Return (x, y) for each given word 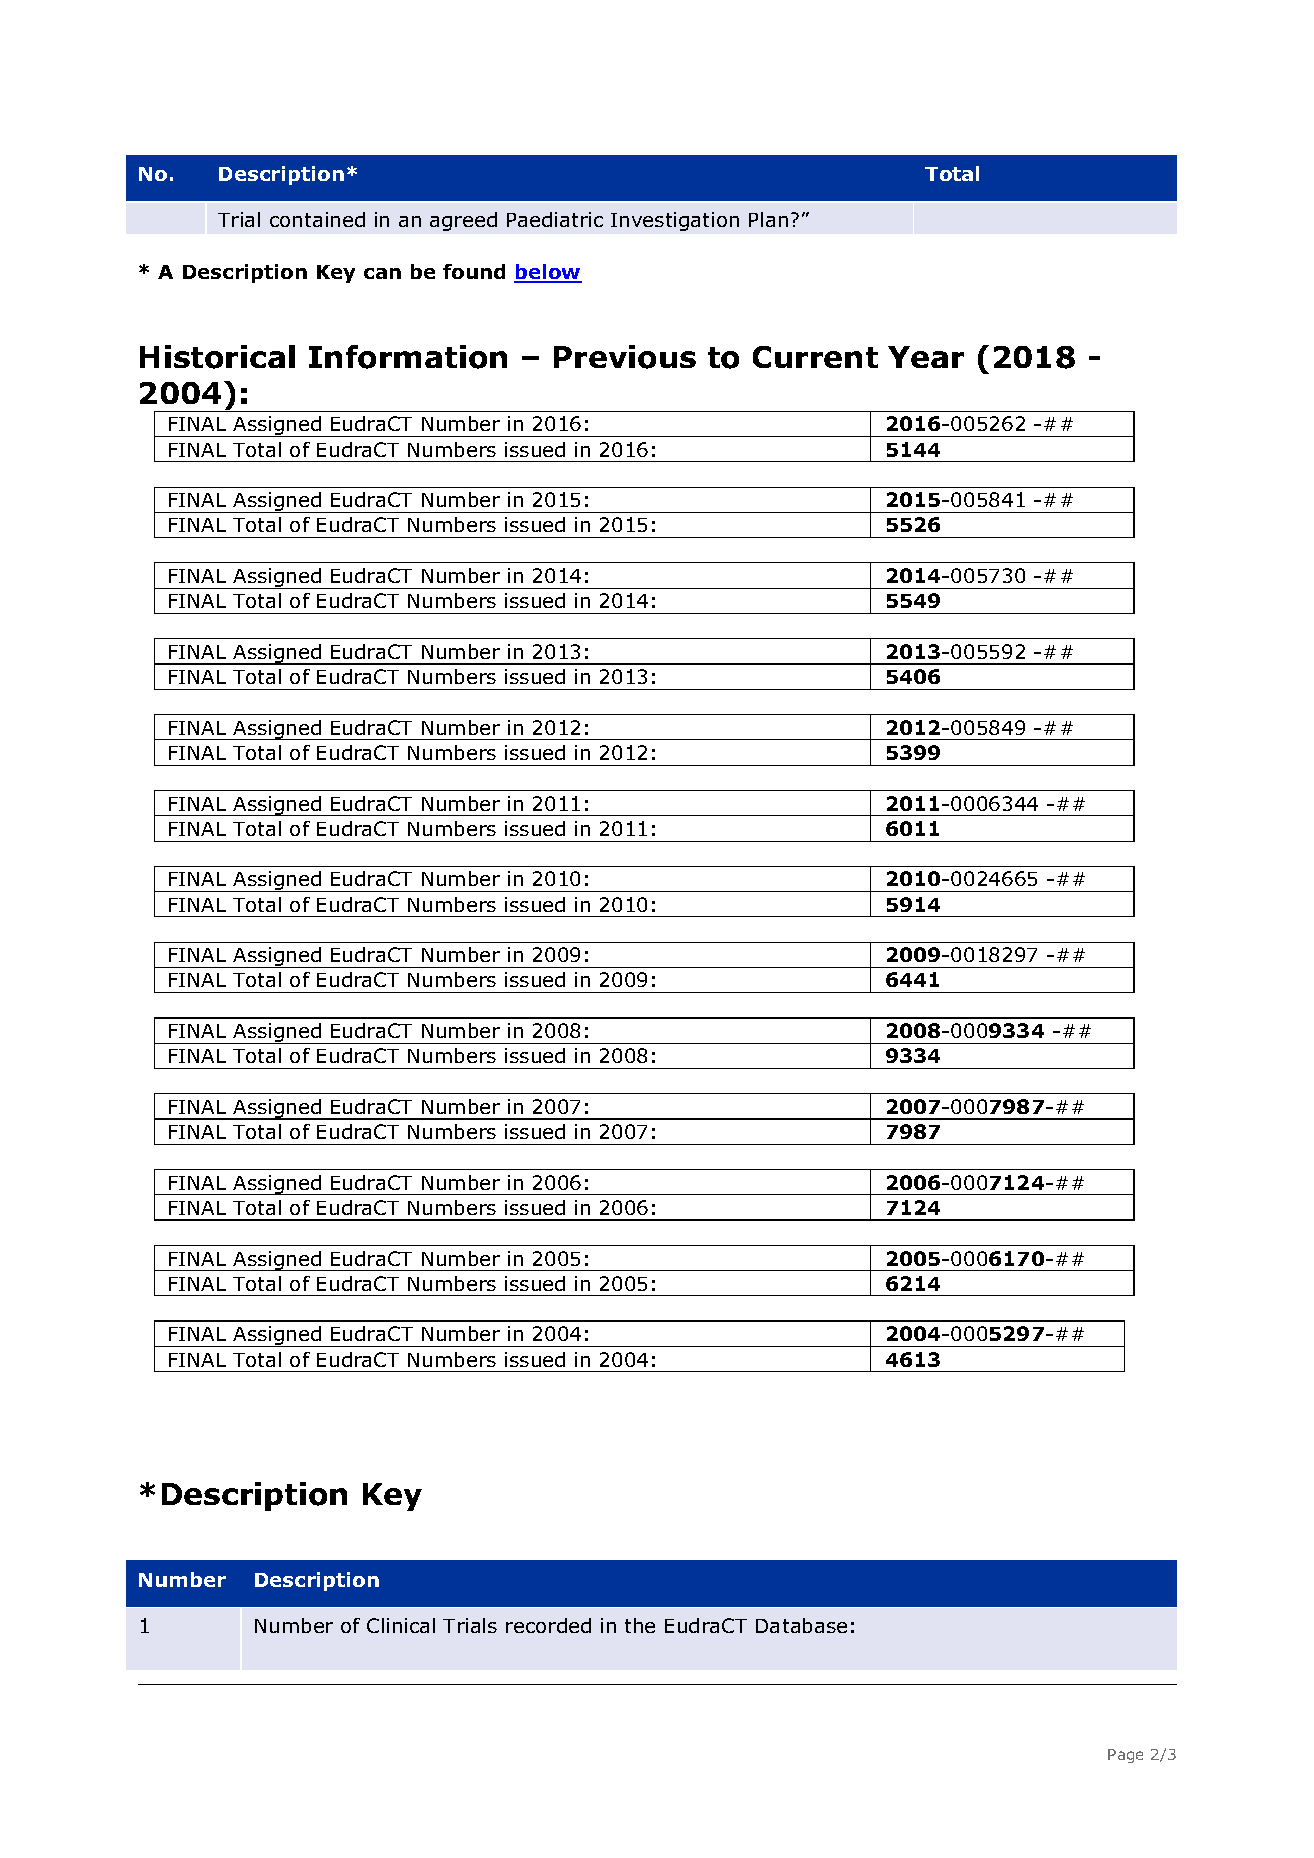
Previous (625, 357)
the (640, 1625)
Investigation (675, 221)
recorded (548, 1625)
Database (801, 1625)
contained (317, 219)
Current (815, 357)
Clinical (401, 1625)
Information (408, 357)
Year (926, 357)
